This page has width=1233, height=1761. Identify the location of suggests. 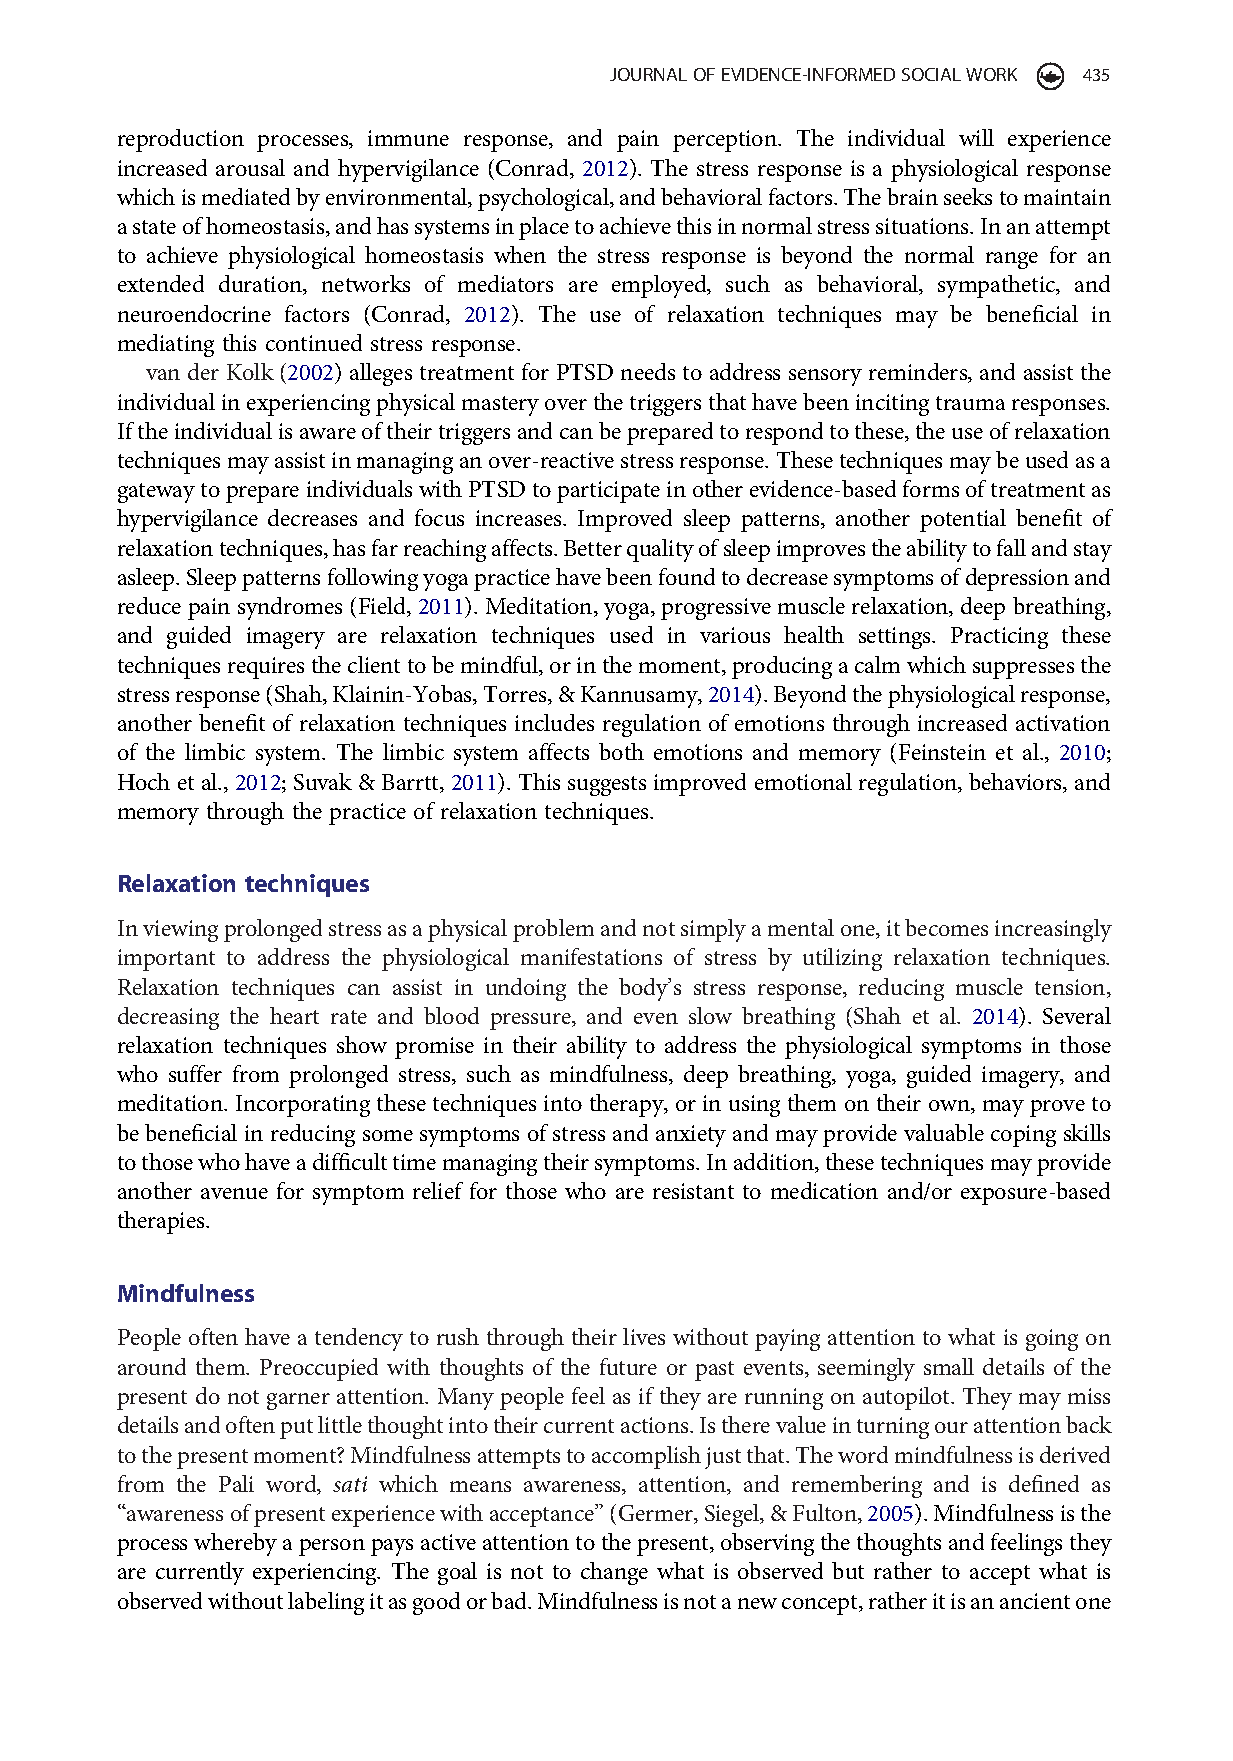
(607, 786).
